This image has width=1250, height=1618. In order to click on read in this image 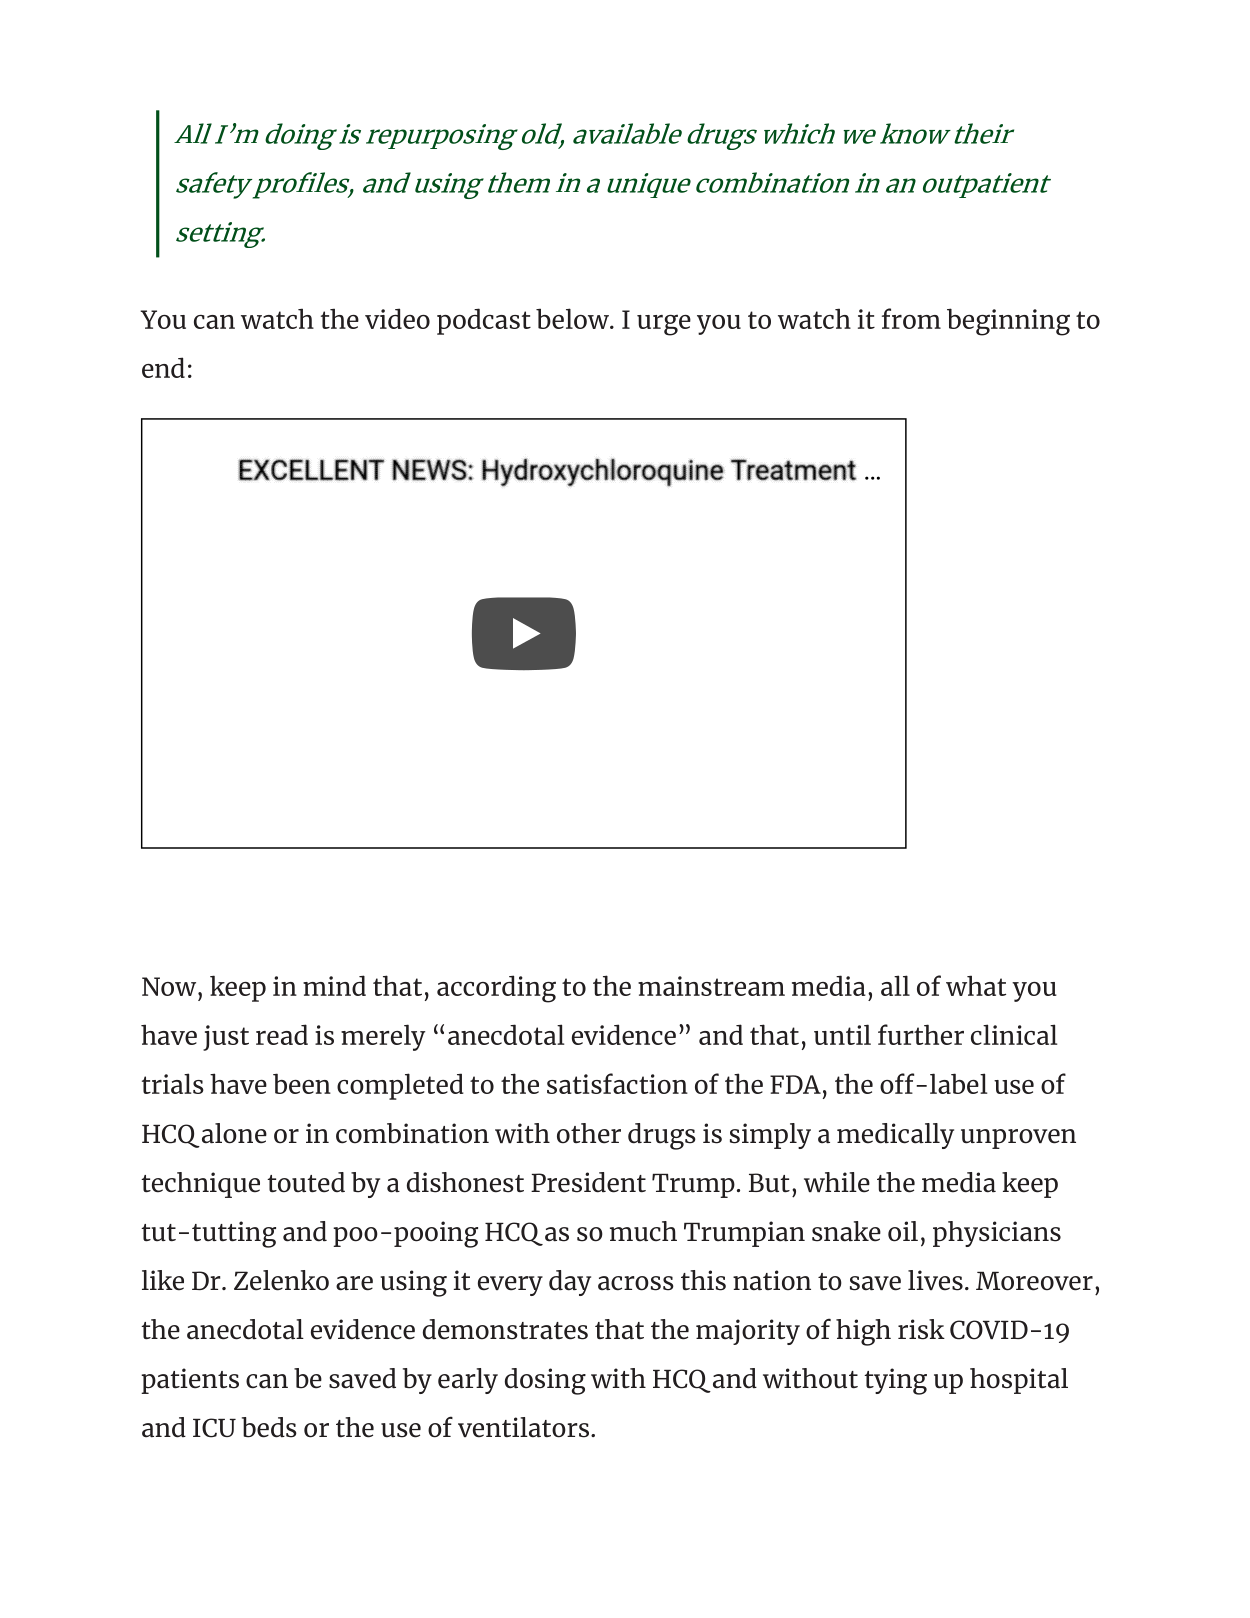, I will do `click(282, 1034)`.
